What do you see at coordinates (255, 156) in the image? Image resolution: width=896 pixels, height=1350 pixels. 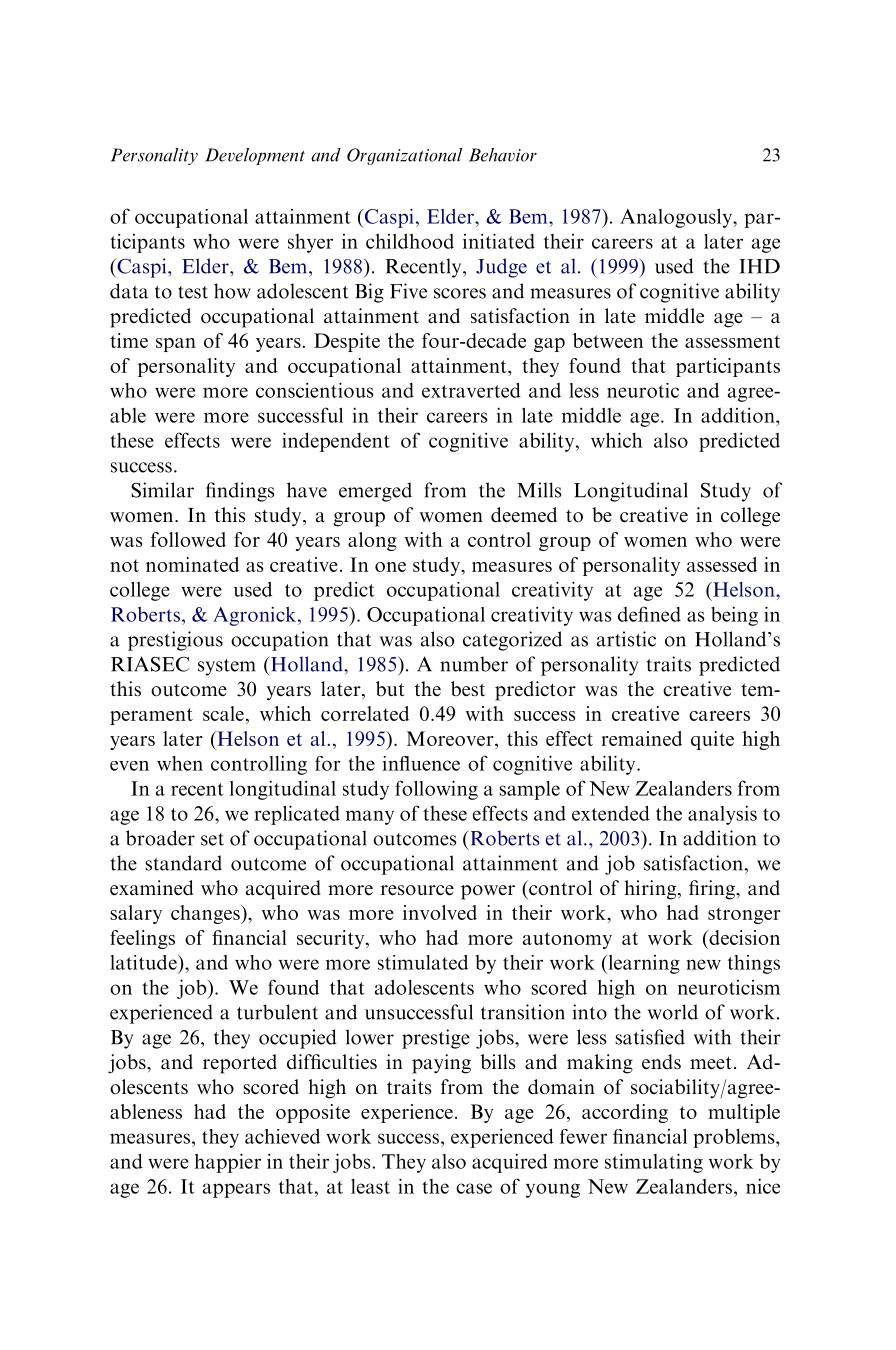 I see `Development` at bounding box center [255, 156].
